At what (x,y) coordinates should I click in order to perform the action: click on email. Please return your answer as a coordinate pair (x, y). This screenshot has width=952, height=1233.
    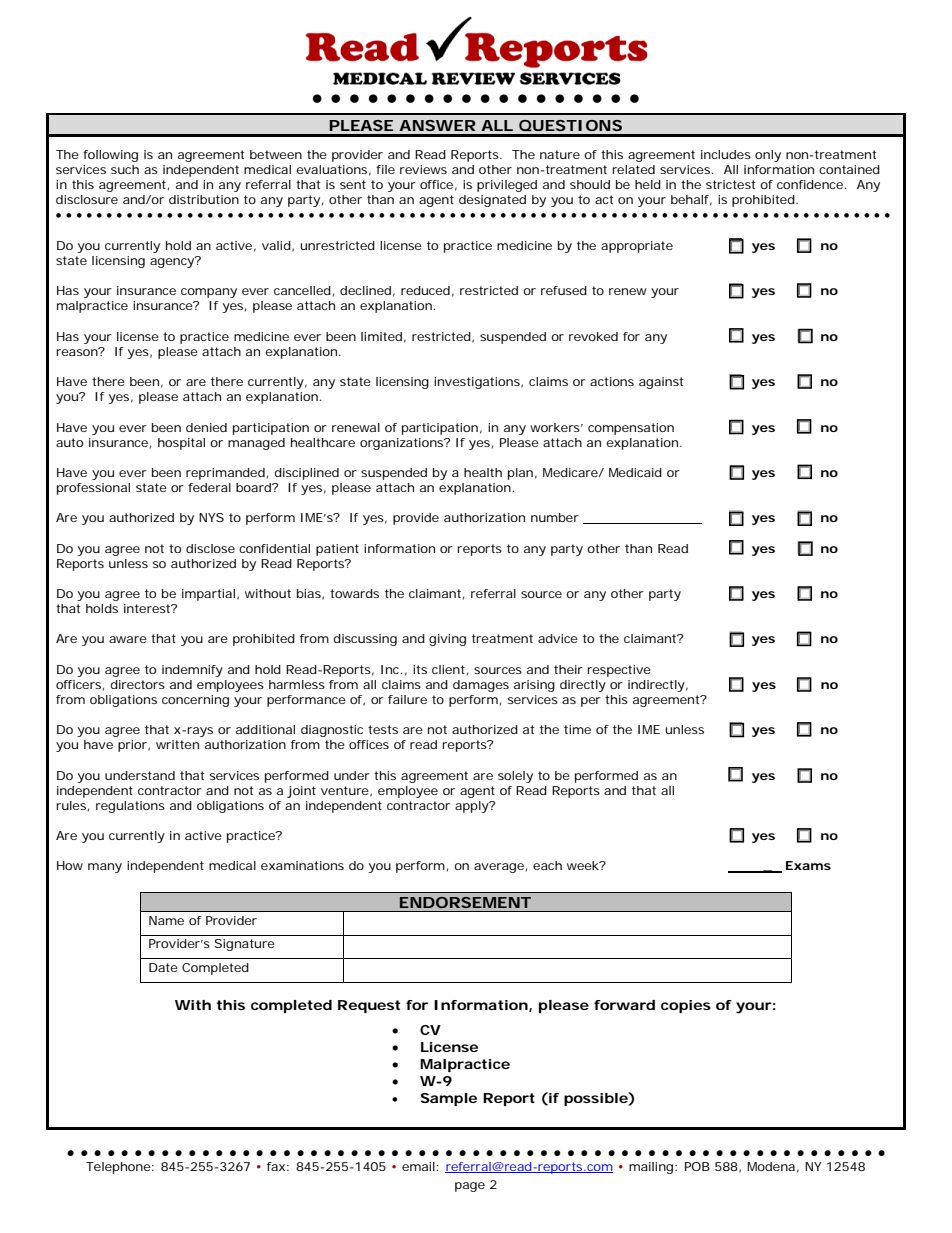
    Looking at the image, I should click on (418, 1166).
